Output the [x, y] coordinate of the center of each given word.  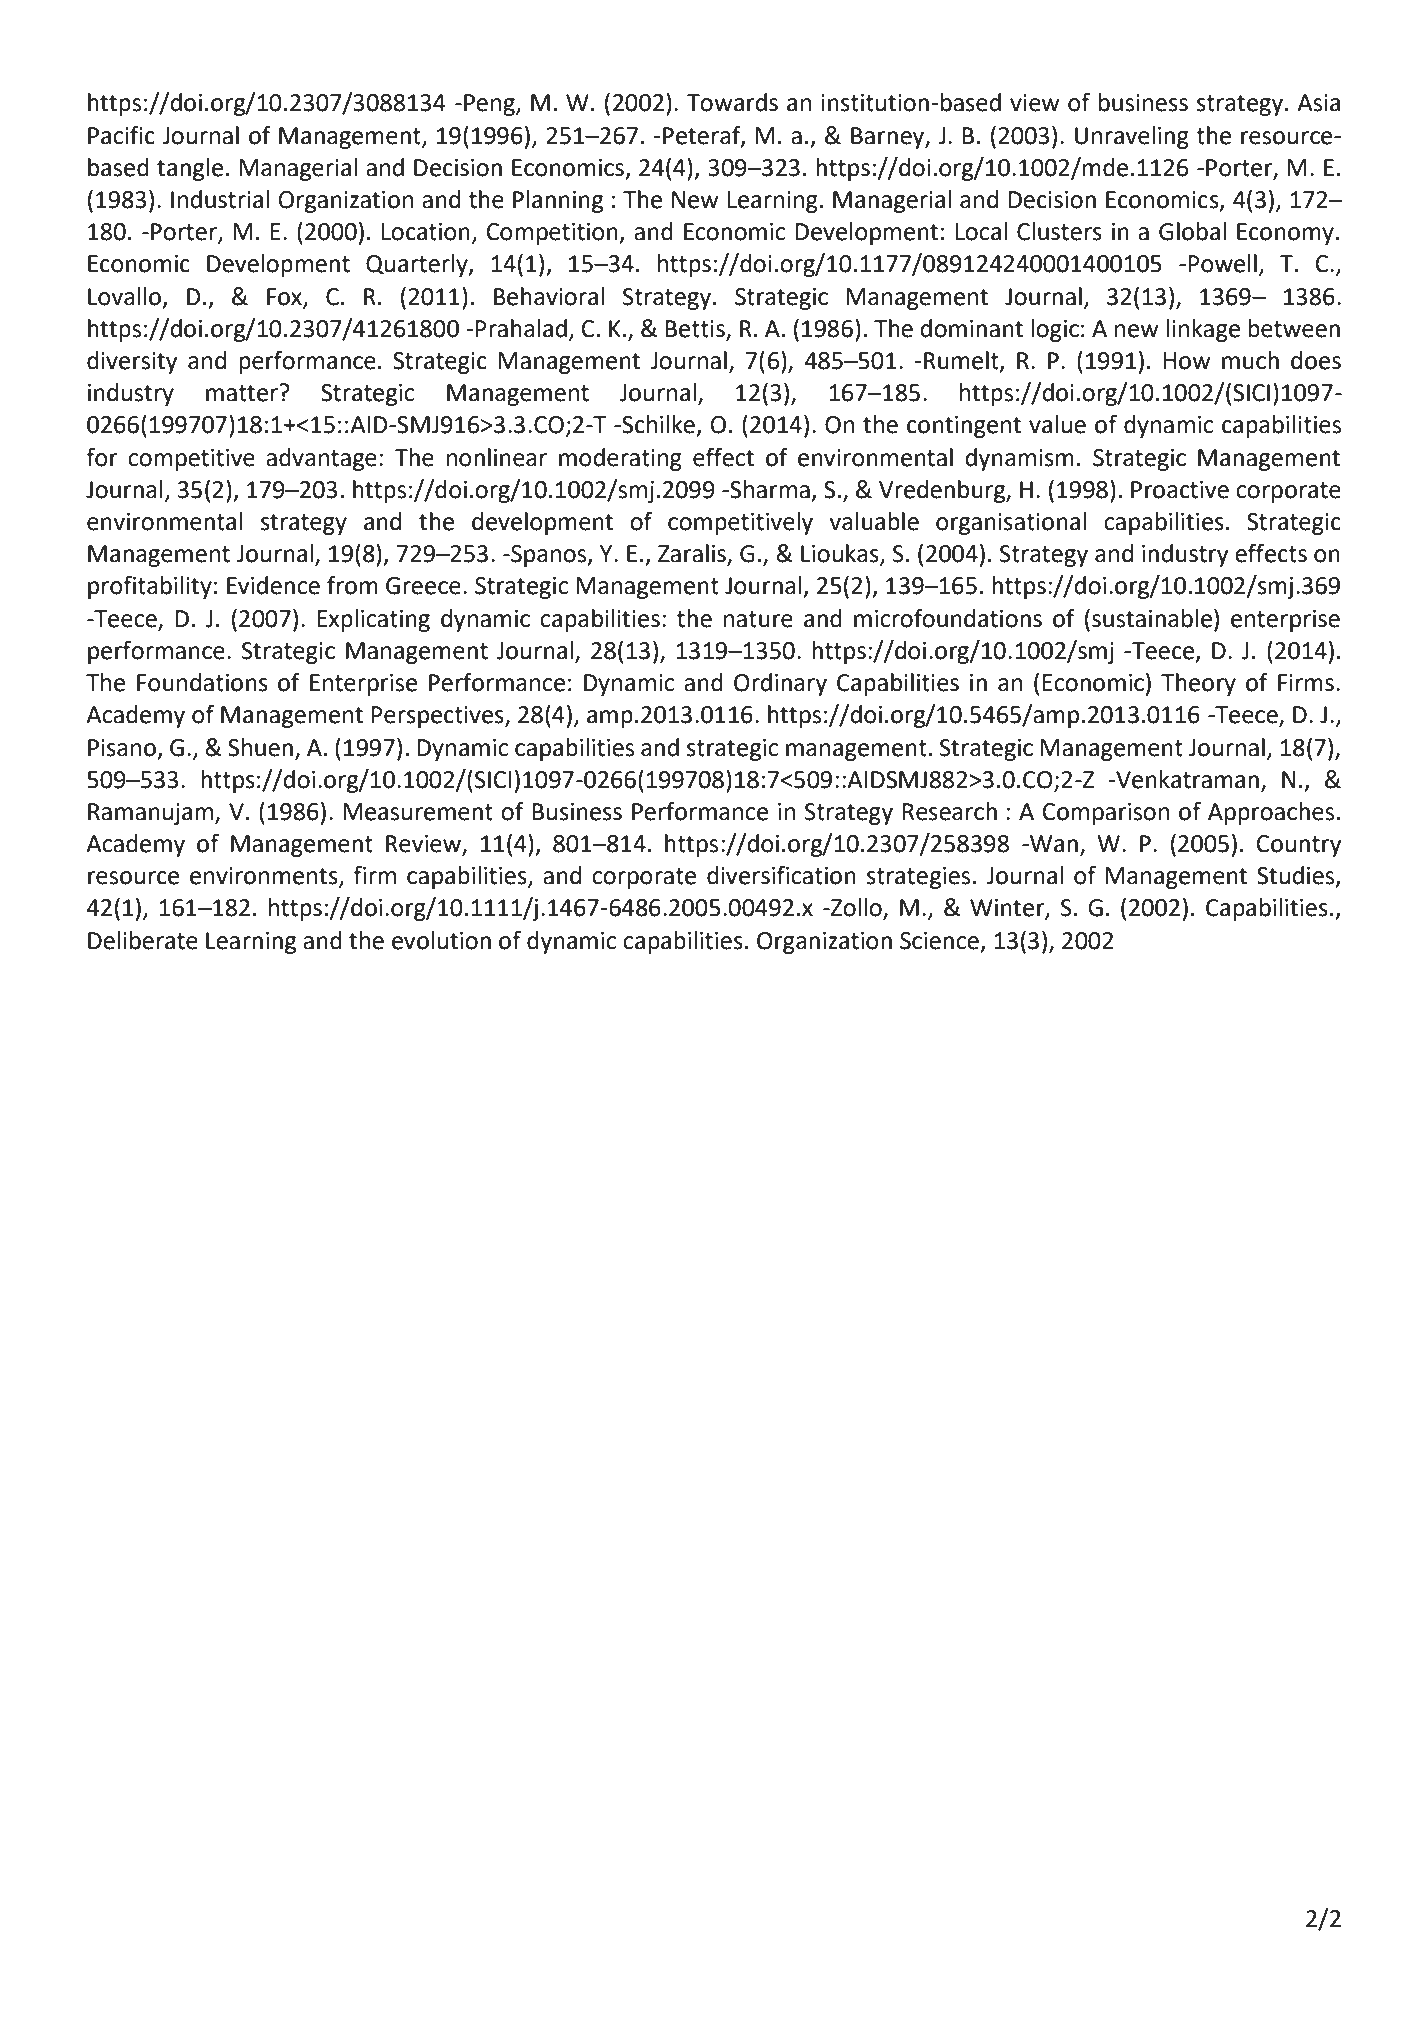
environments [265, 877]
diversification [781, 875]
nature [758, 619]
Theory [1198, 684]
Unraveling [1132, 137]
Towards [732, 102]
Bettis [695, 329]
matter [243, 393]
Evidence [273, 585]
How [1187, 361]
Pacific [121, 135]
